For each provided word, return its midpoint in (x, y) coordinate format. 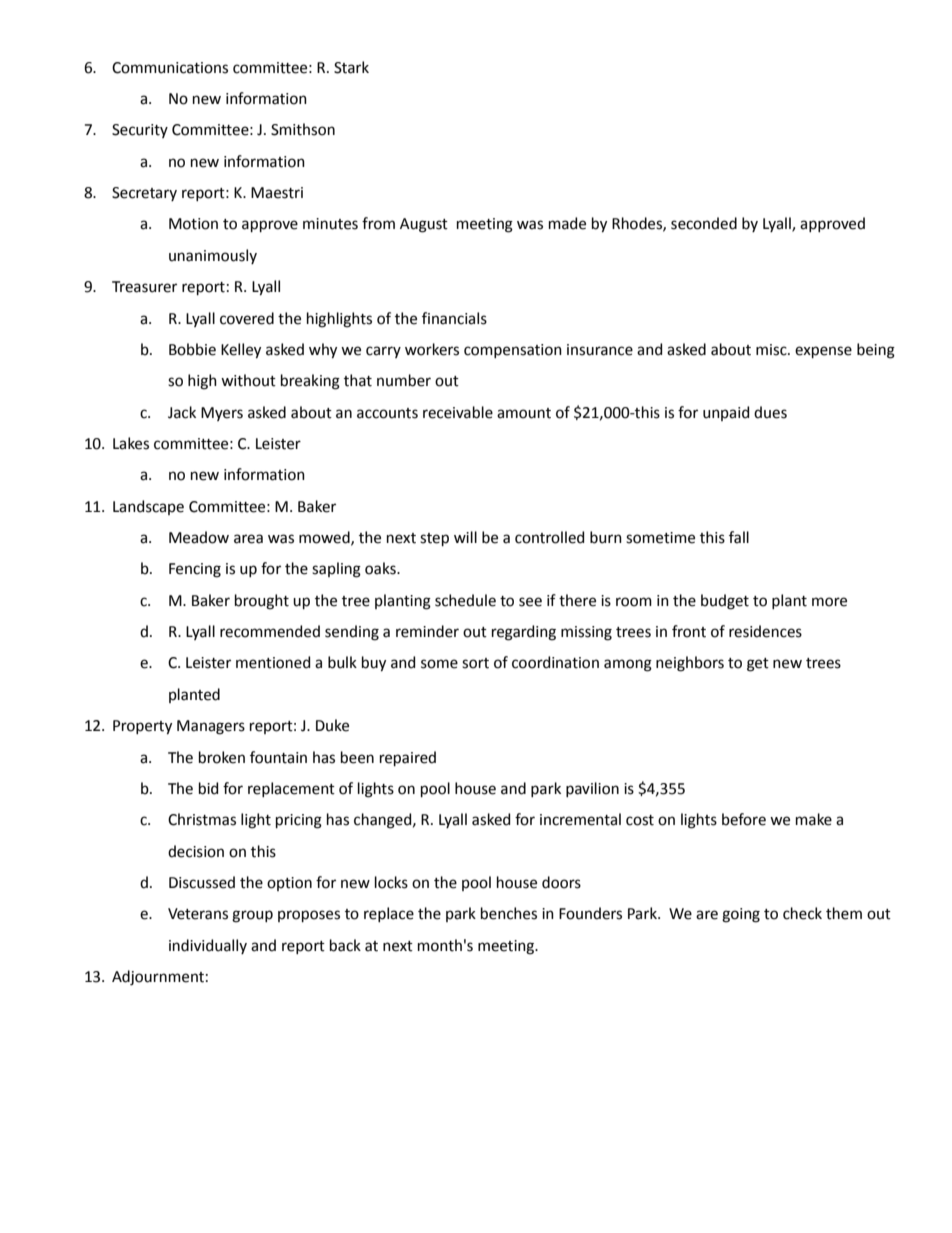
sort (475, 663)
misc (772, 350)
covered (247, 318)
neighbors (690, 664)
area (248, 539)
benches (509, 913)
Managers (211, 727)
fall (739, 537)
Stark (351, 67)
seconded (704, 223)
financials (454, 318)
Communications (170, 68)
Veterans (198, 914)
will (465, 537)
